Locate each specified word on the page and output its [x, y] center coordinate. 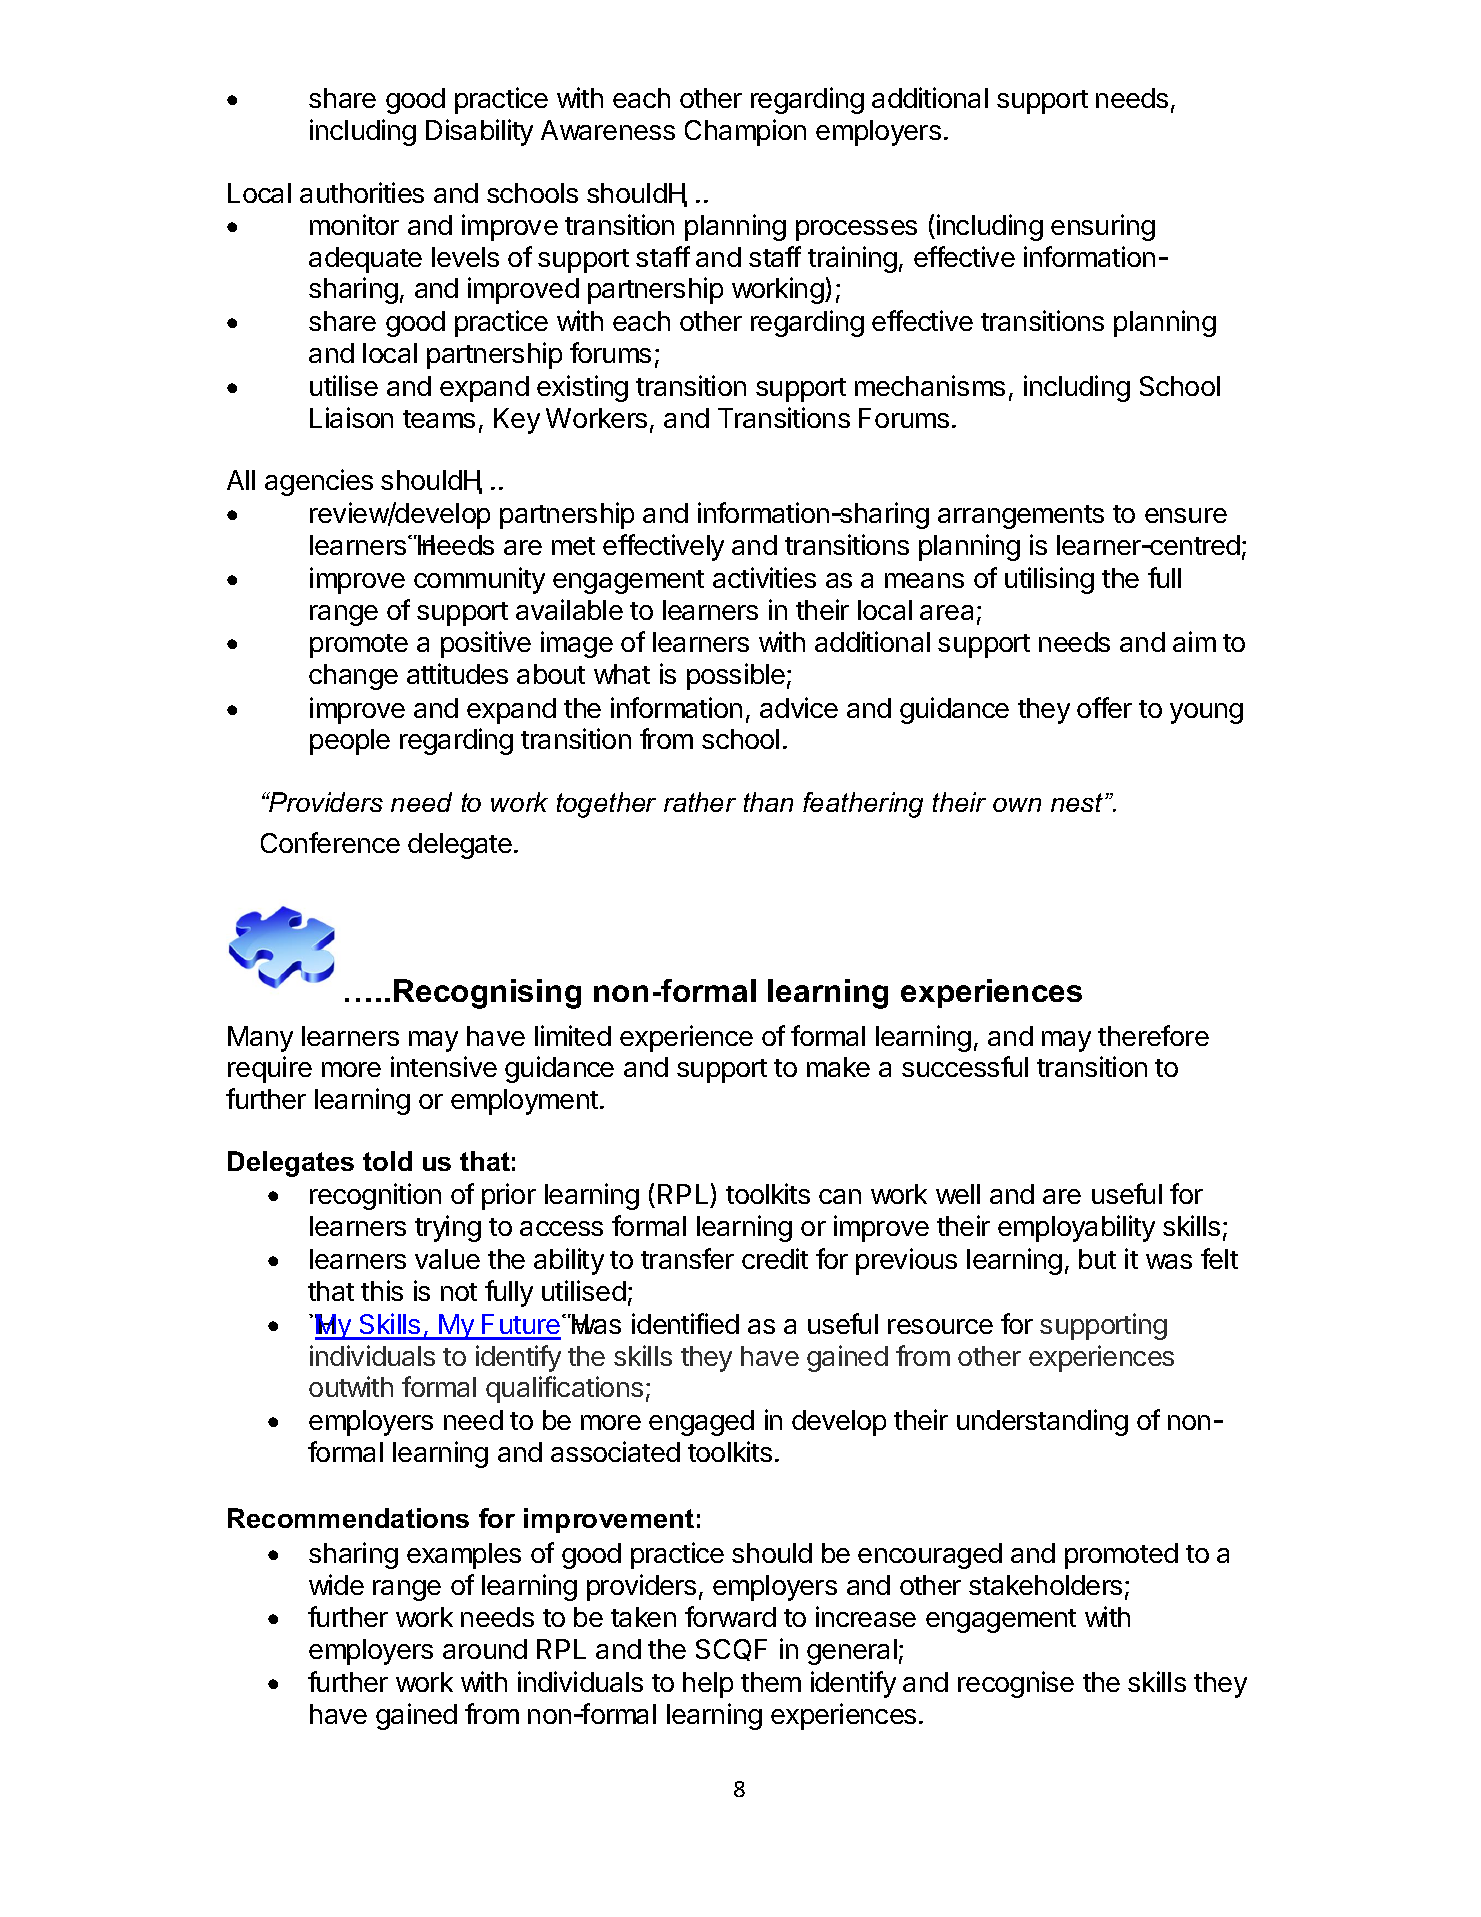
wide [336, 1584]
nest [1077, 802]
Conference [330, 842]
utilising [1049, 580]
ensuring [1103, 227]
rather [700, 802]
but [1097, 1259]
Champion [745, 132]
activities [764, 577]
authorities [362, 192]
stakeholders [1045, 1585]
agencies [319, 482]
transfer [687, 1258]
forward [730, 1616]
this [382, 1290]
